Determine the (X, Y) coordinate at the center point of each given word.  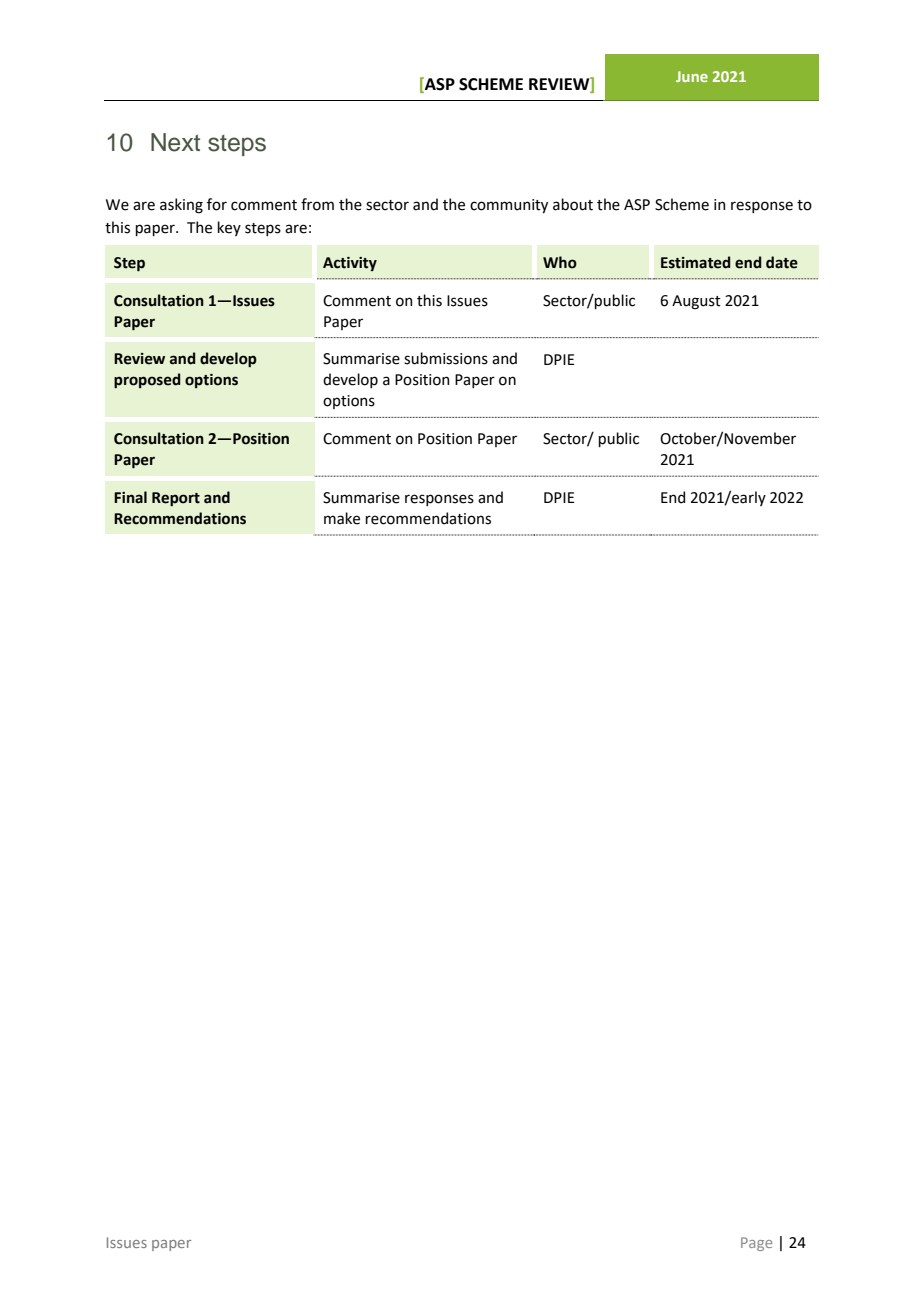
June (692, 76)
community (509, 206)
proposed (147, 380)
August (696, 302)
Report (176, 499)
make (342, 518)
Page (756, 1244)
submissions (446, 358)
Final (130, 497)
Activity (350, 264)
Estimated (696, 262)
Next (175, 142)
